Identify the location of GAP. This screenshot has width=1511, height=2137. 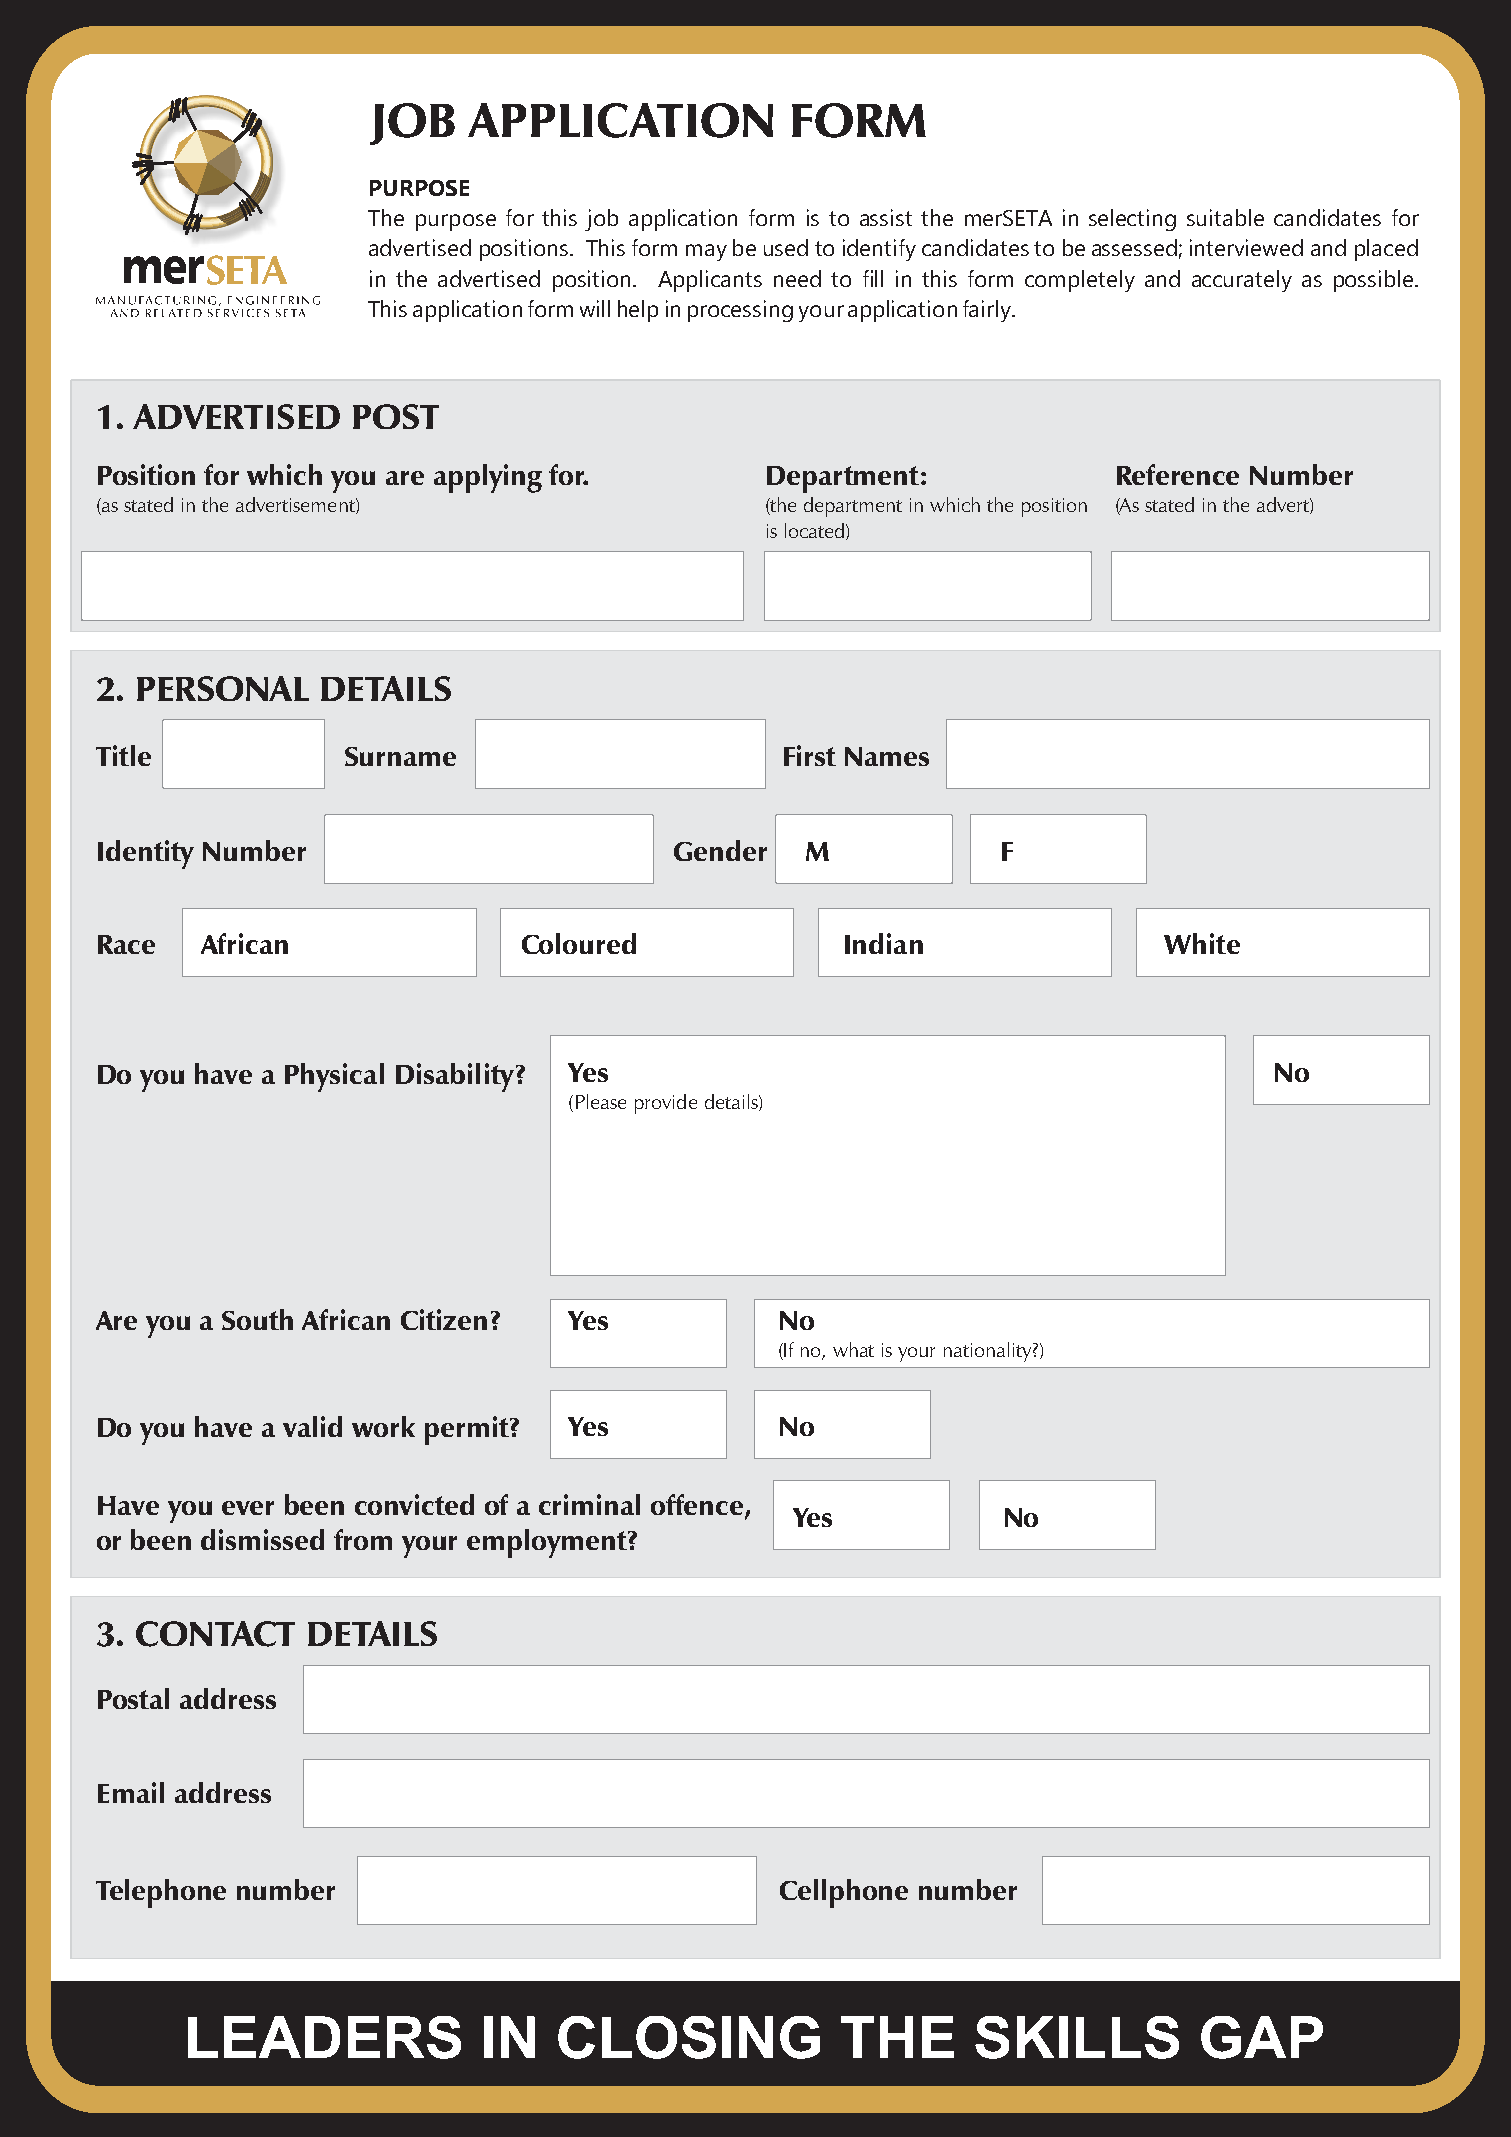
(1262, 2037).
